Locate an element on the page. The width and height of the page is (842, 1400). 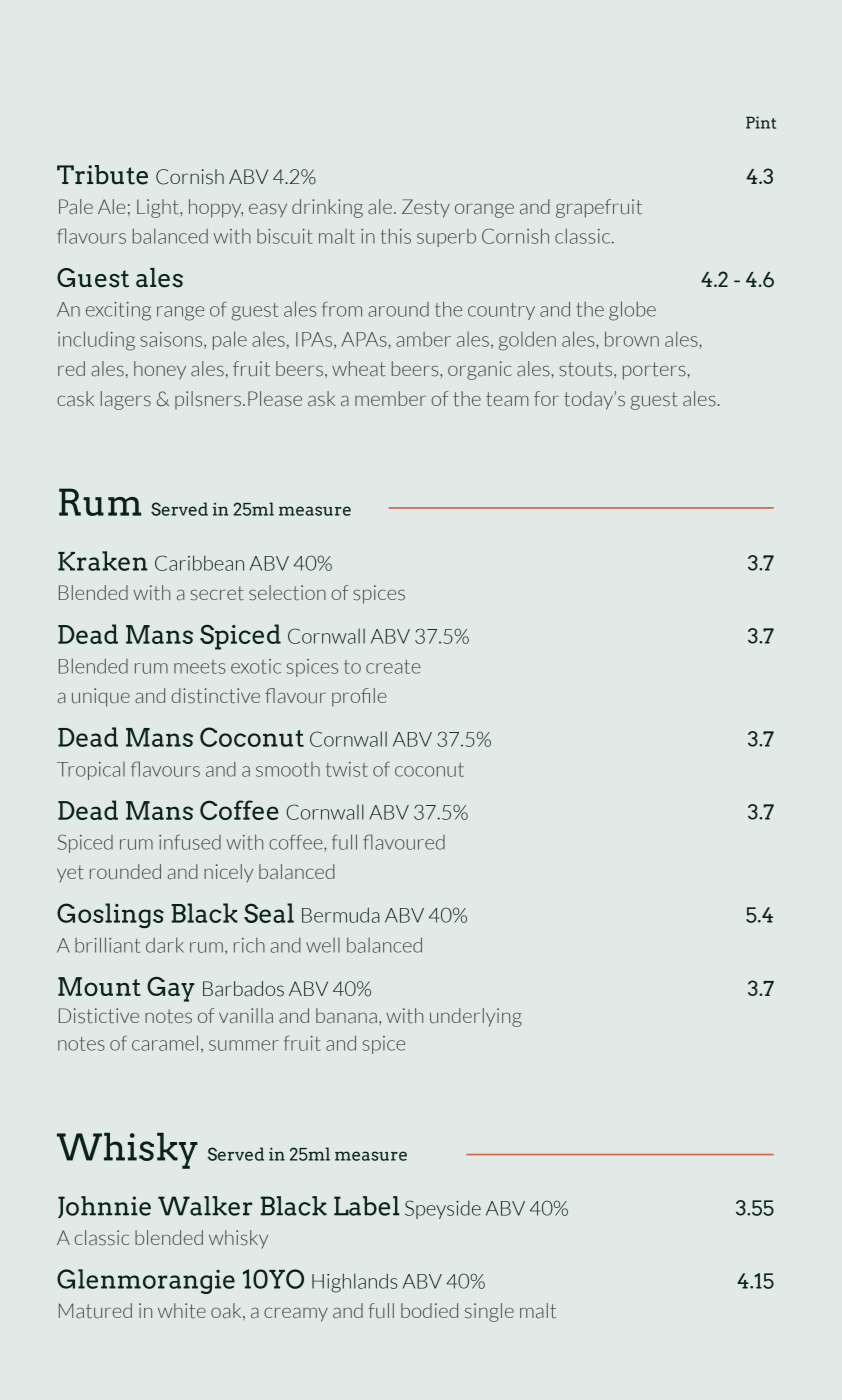
Pint is located at coordinates (761, 122).
